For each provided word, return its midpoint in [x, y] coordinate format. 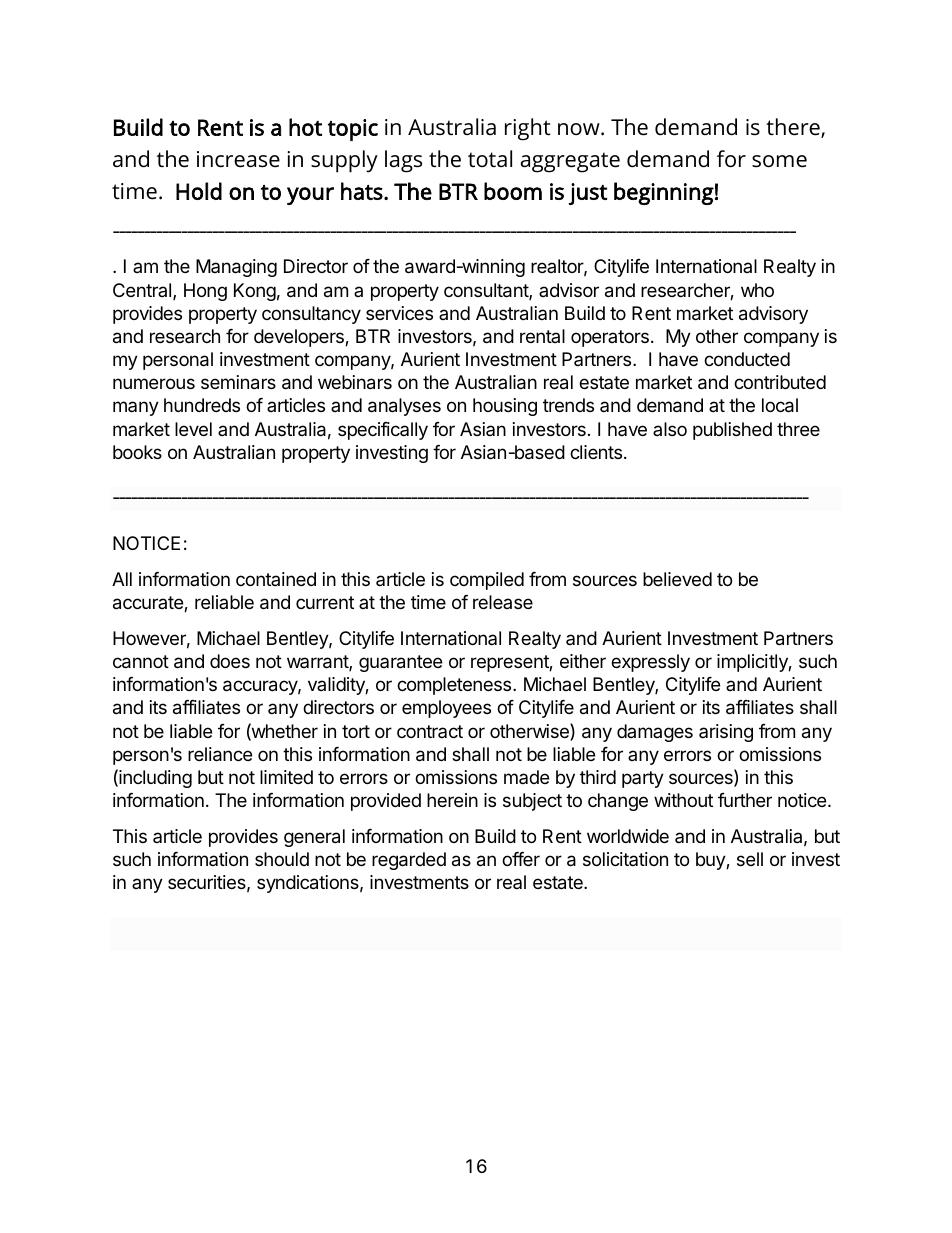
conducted [747, 359]
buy [711, 861]
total [490, 158]
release [503, 602]
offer [521, 859]
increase [238, 159]
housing [505, 407]
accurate [149, 604]
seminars [238, 382]
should [282, 859]
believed [677, 579]
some [779, 161]
